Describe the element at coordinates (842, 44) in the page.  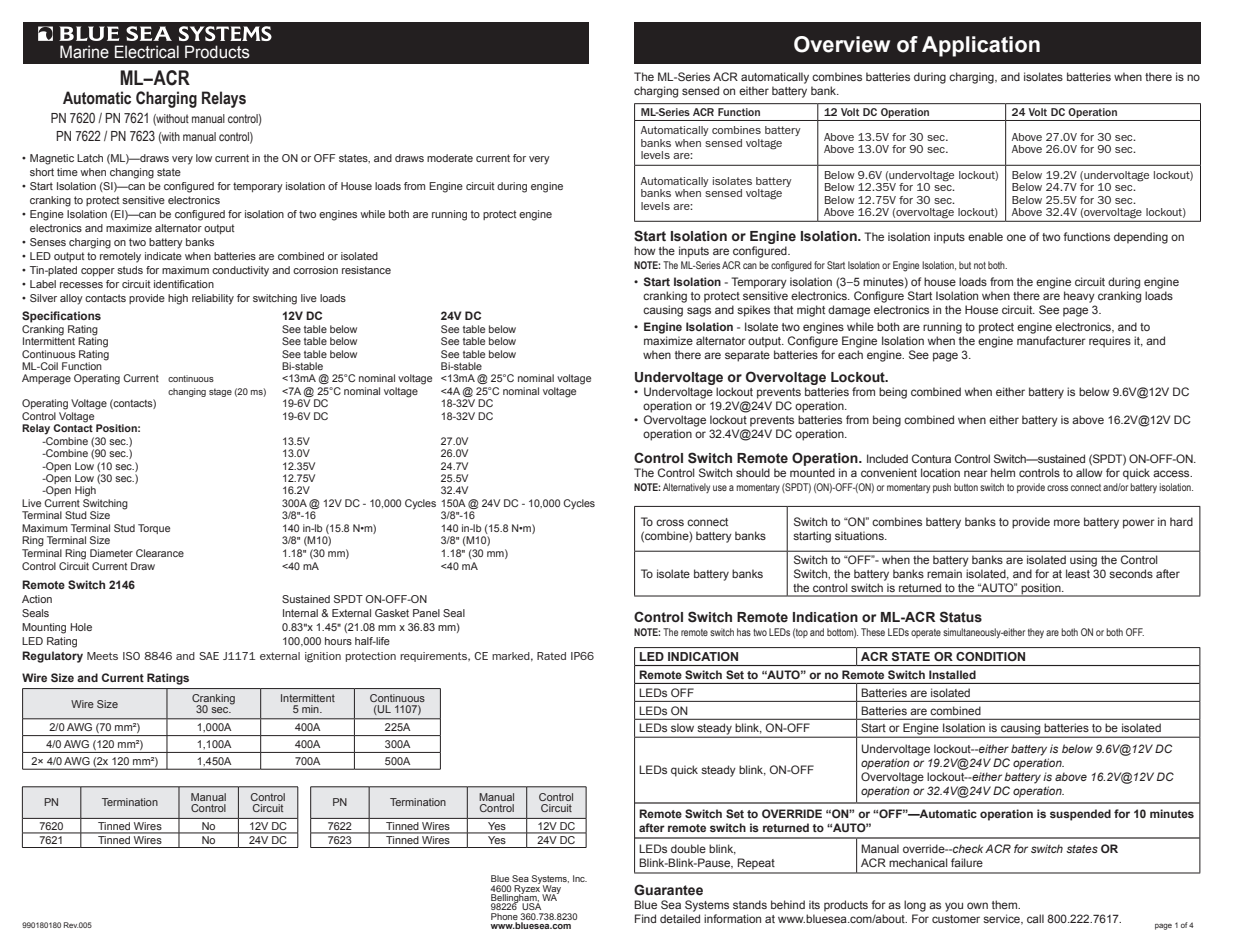
I see `Overview` at that location.
